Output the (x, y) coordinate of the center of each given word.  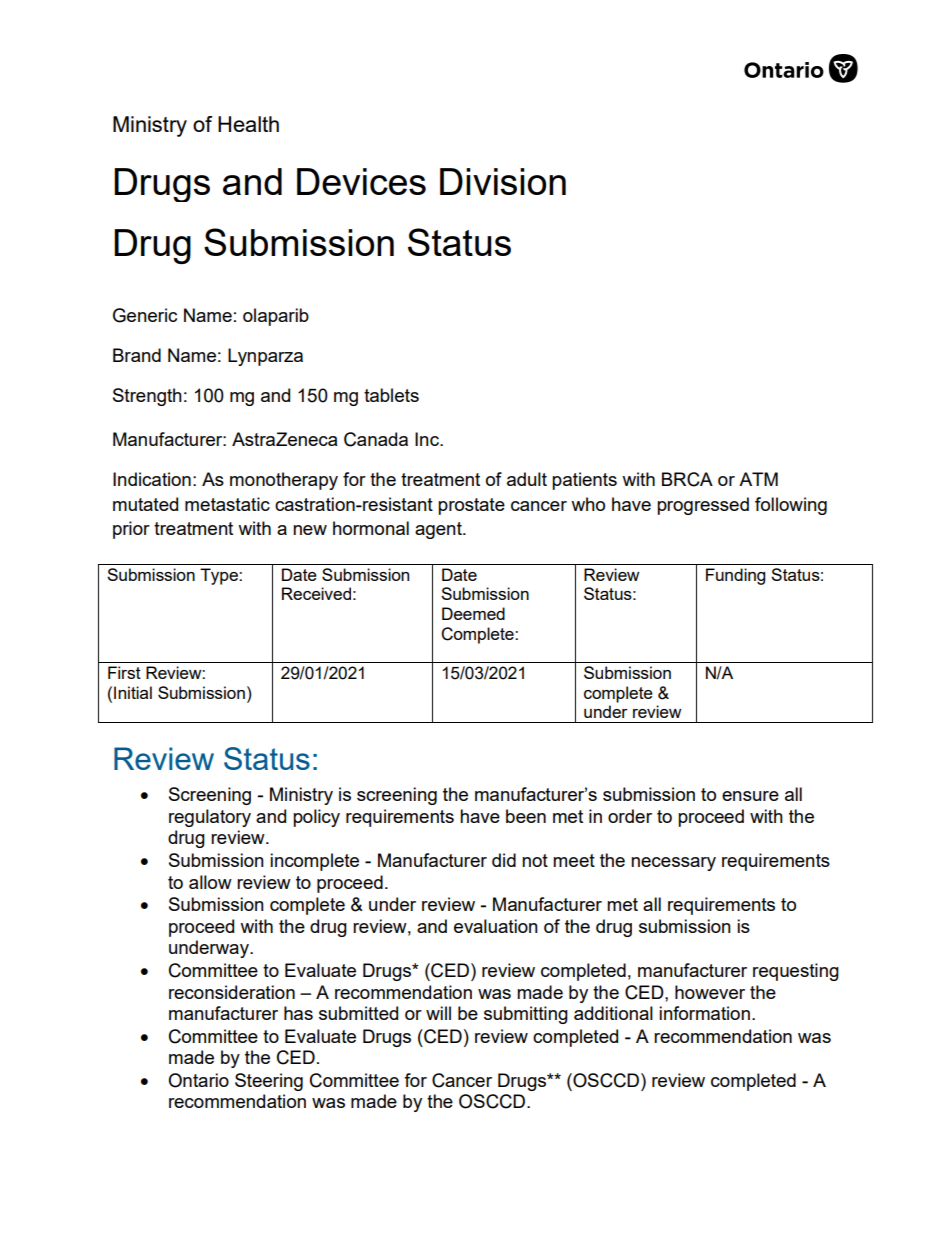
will (438, 1013)
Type (220, 576)
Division (503, 181)
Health (248, 124)
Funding (735, 576)
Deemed (473, 613)
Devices (361, 181)
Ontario (198, 1080)
